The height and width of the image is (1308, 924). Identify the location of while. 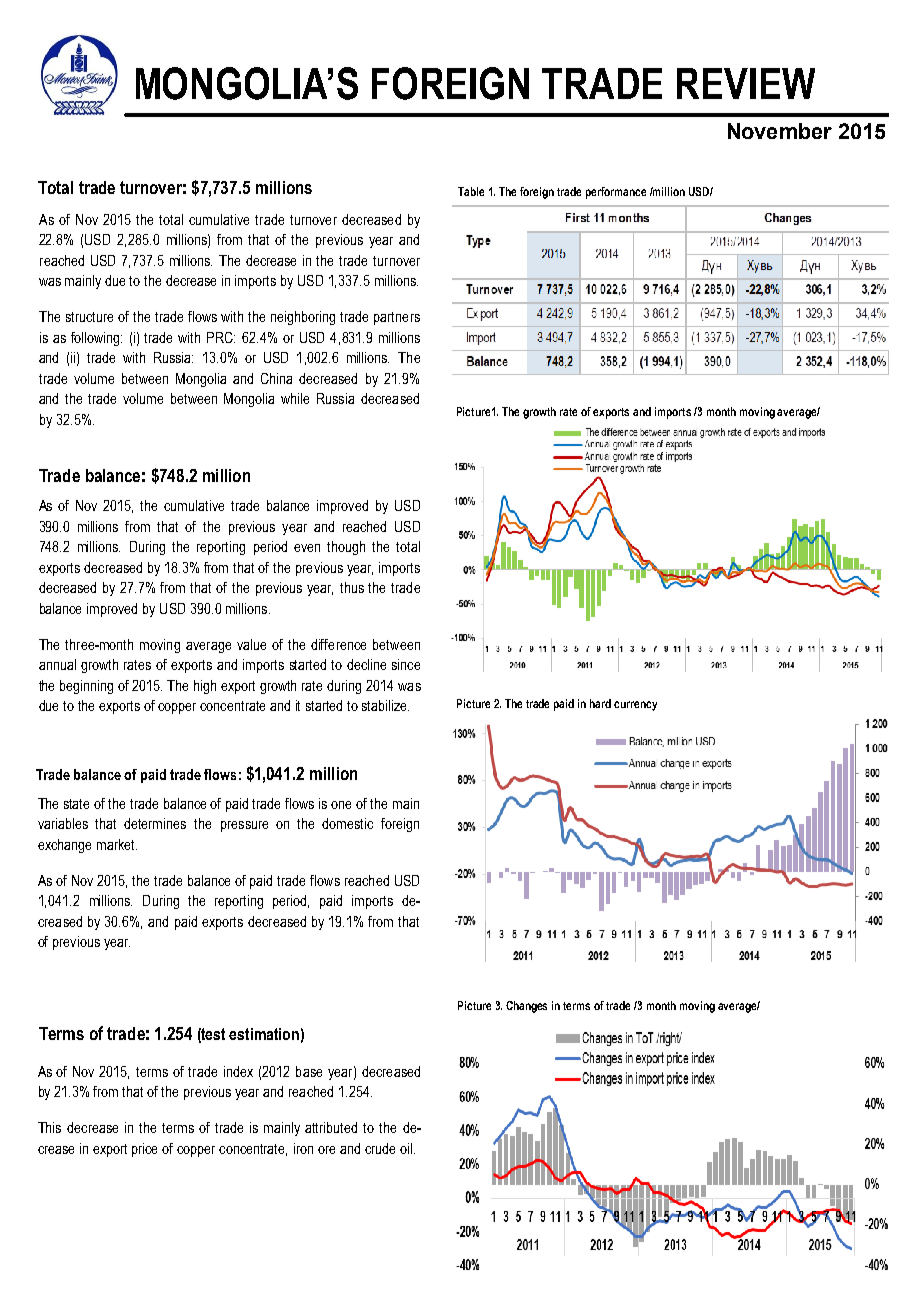
(295, 398).
